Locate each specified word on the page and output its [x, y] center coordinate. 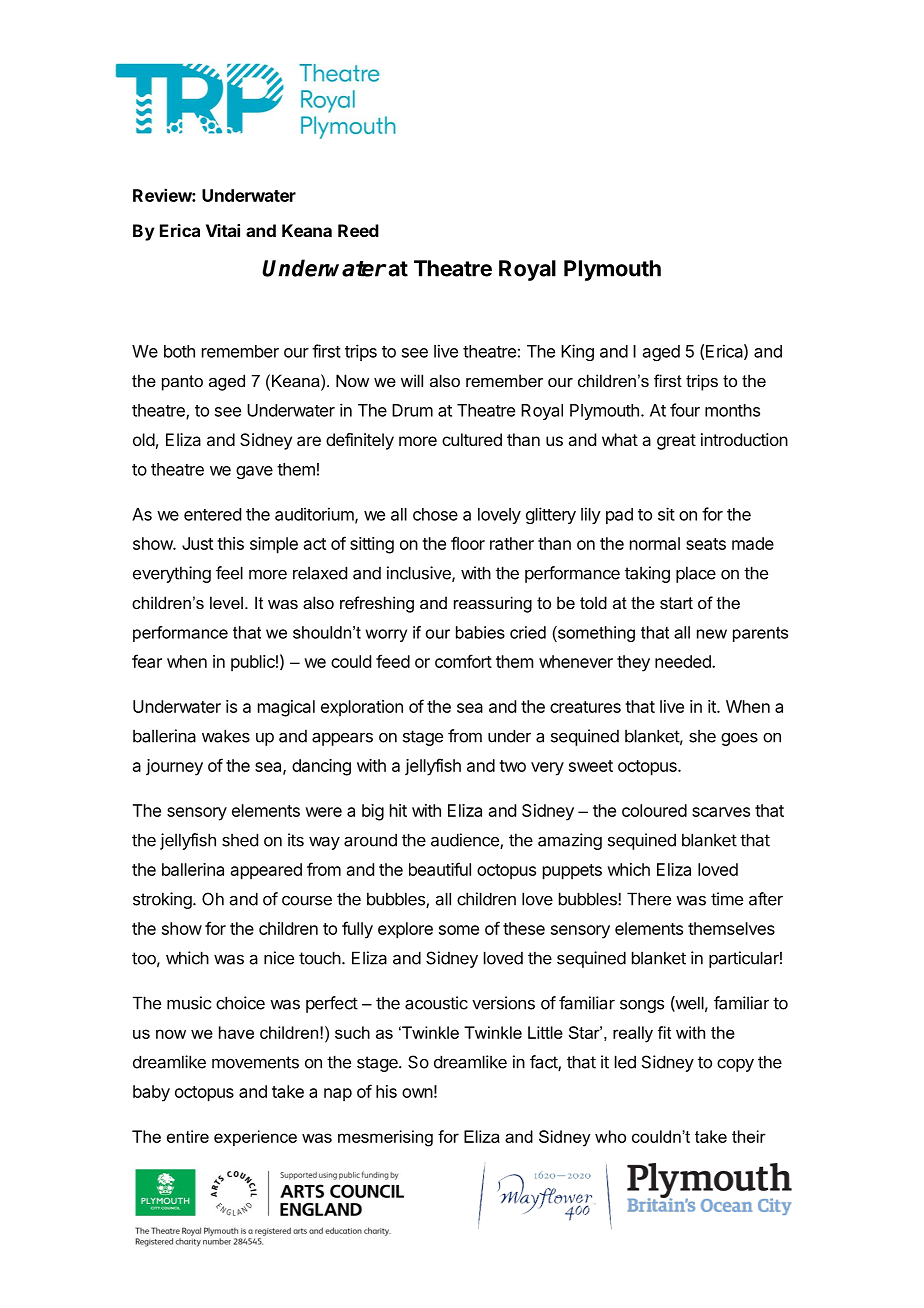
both [179, 351]
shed [240, 840]
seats [706, 544]
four [685, 410]
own [417, 1093]
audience [466, 841]
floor [468, 543]
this [230, 543]
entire [188, 1136]
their [749, 1136]
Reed [358, 230]
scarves [721, 812]
